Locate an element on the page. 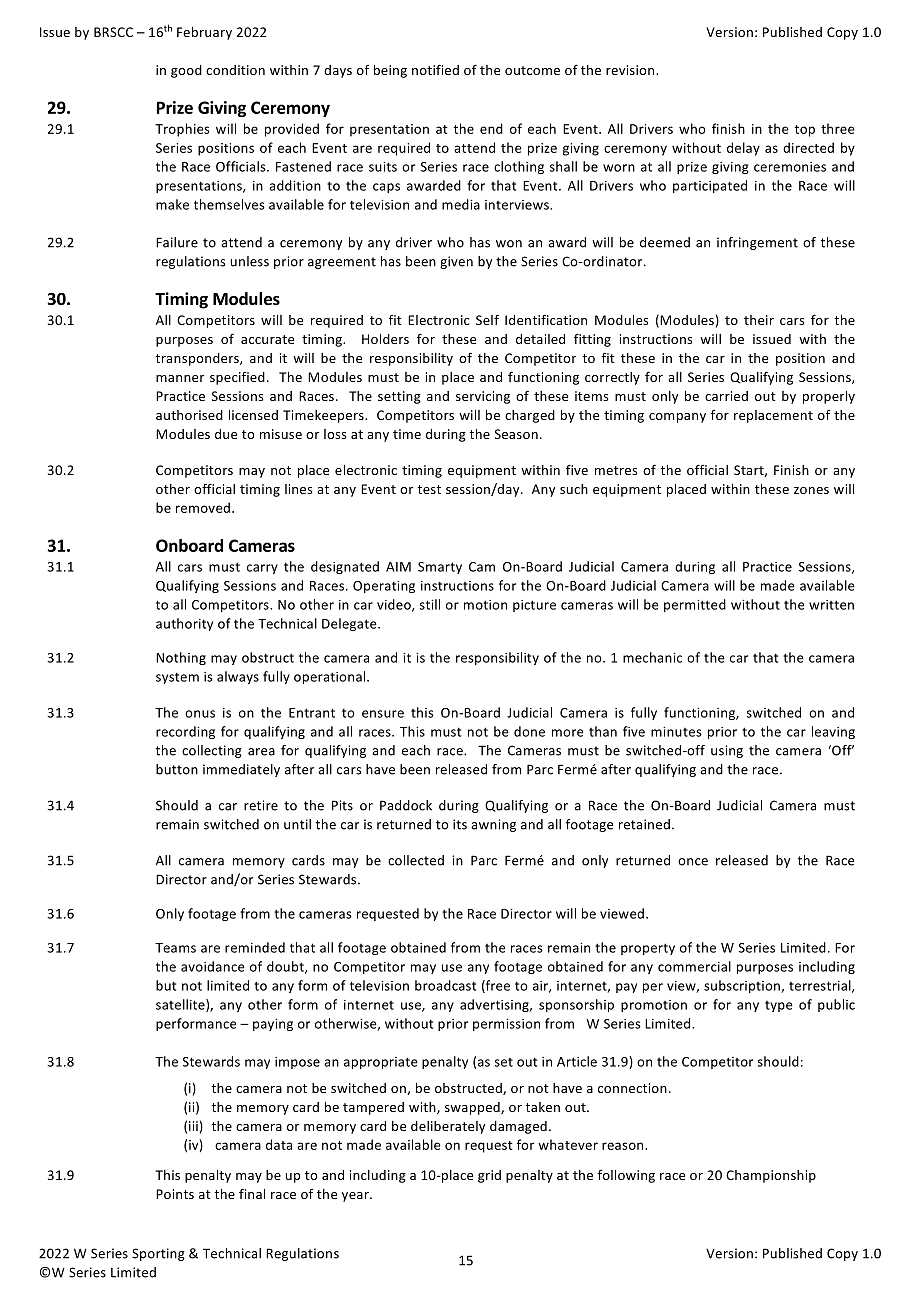  final is located at coordinates (252, 1193).
